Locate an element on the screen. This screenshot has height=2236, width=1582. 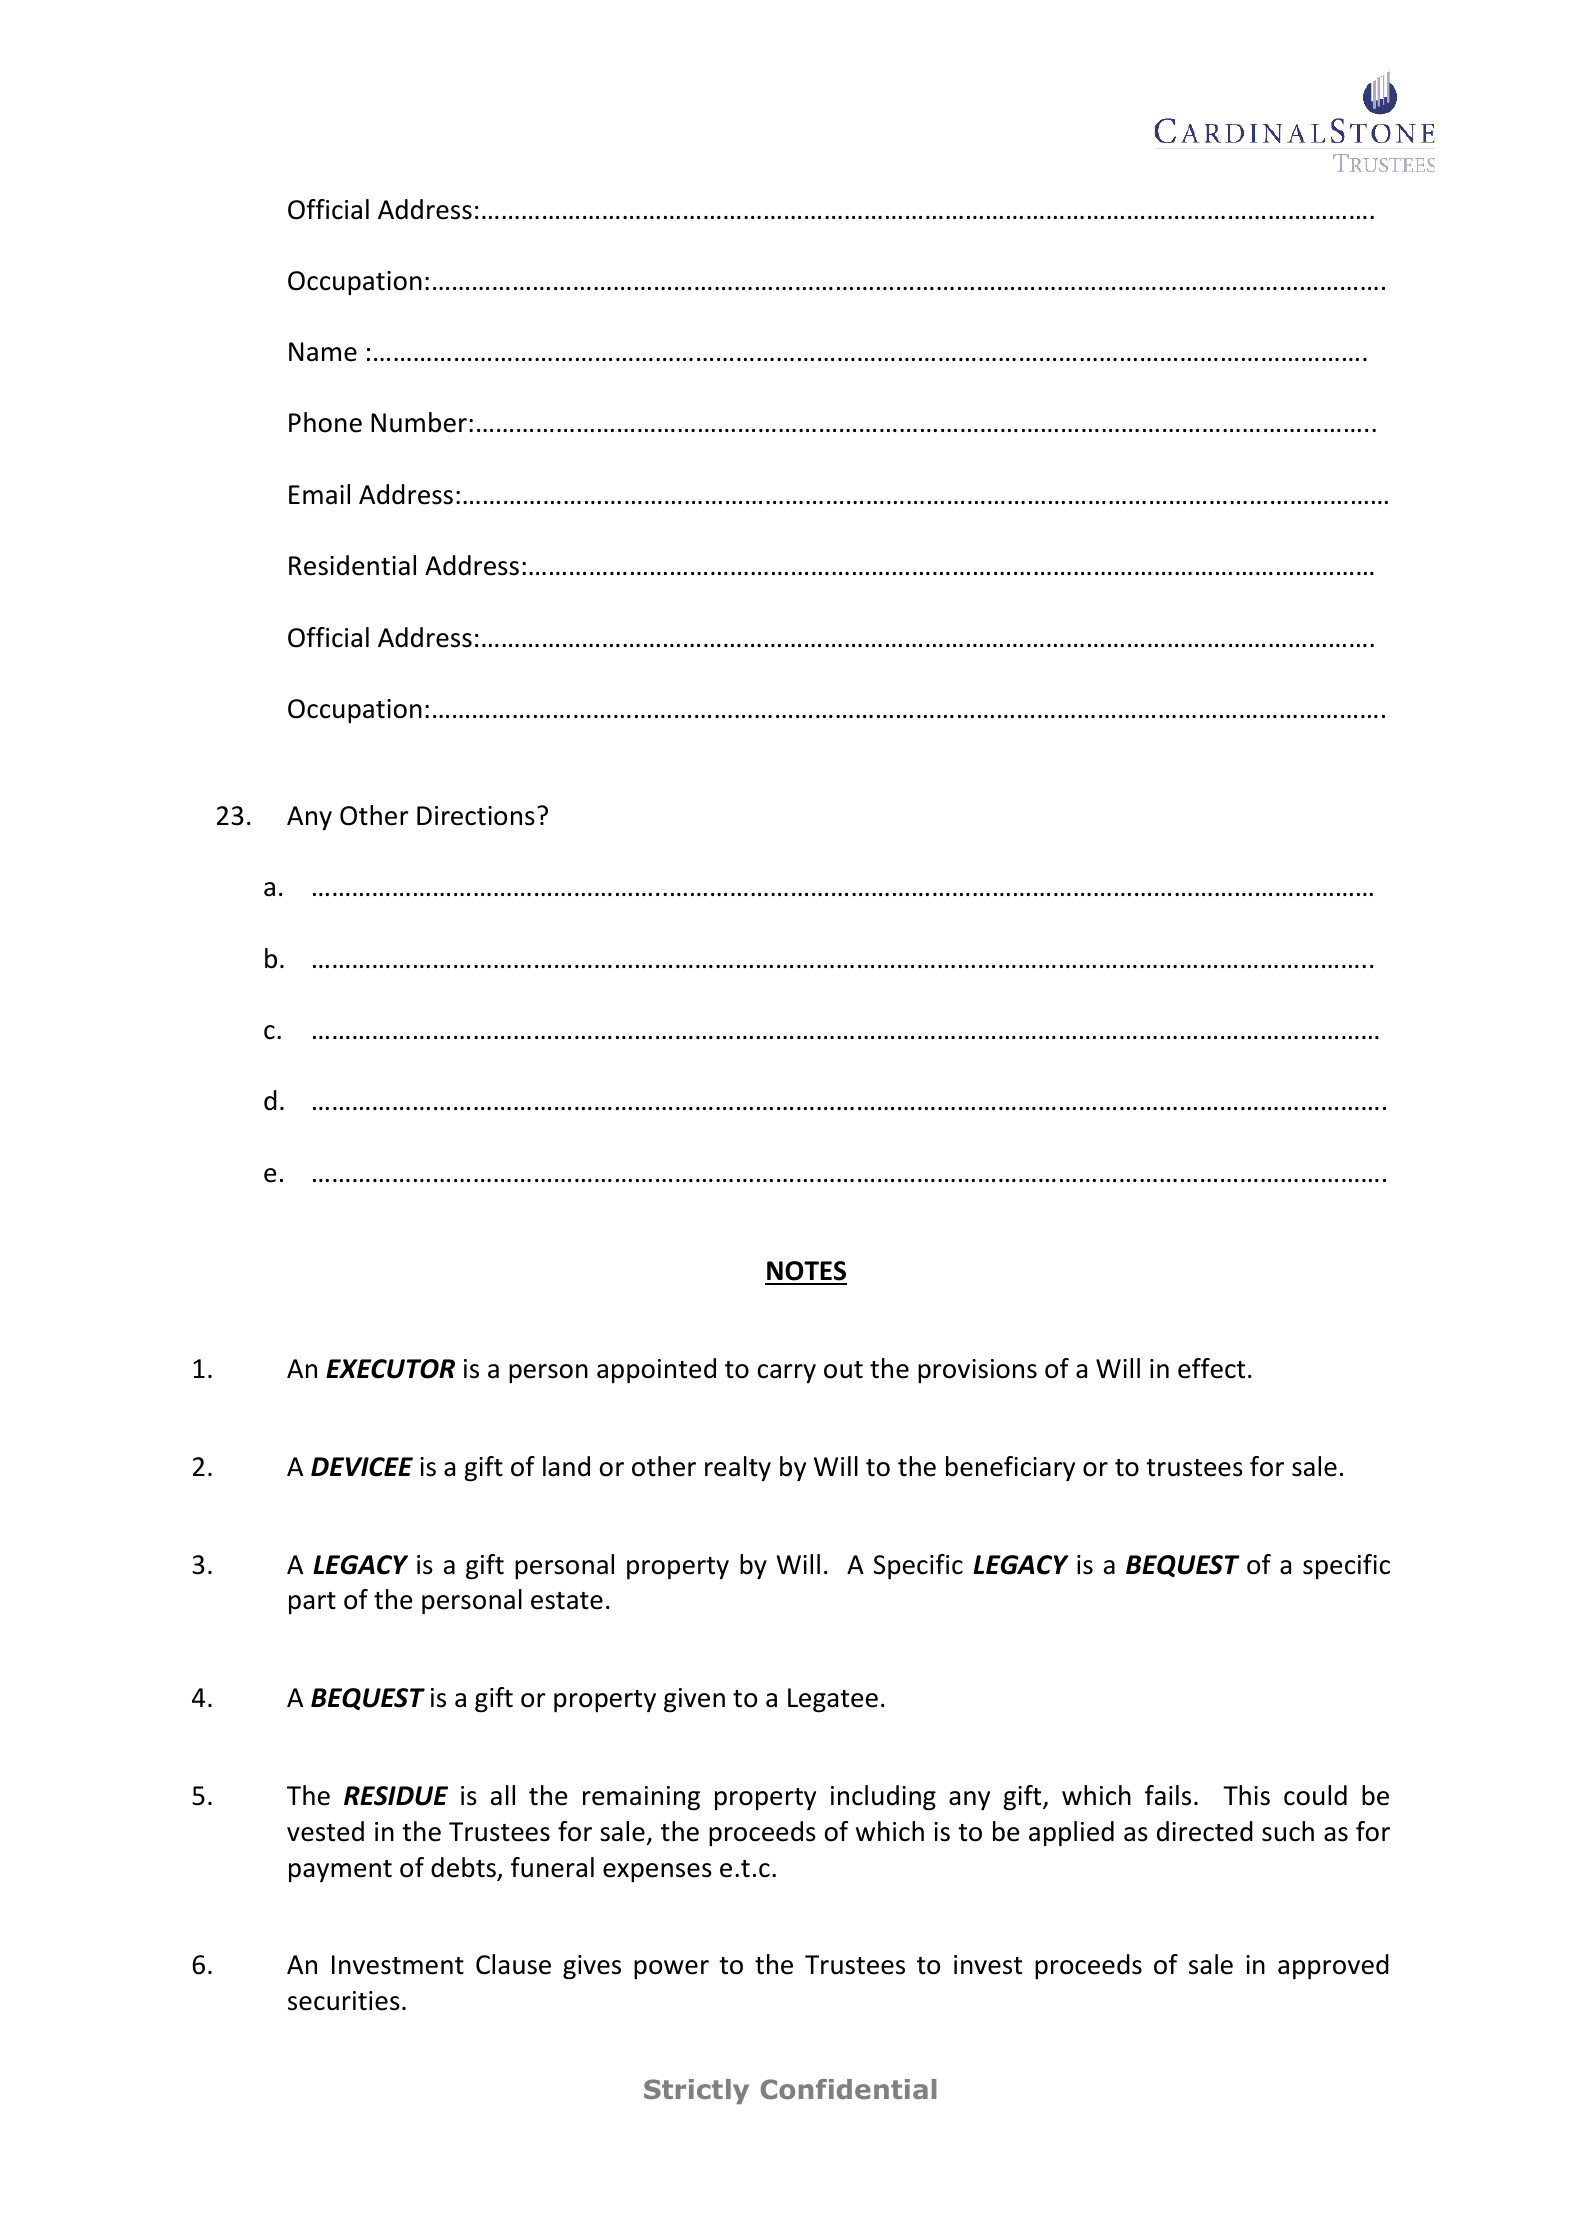
Directions is located at coordinates (476, 816).
